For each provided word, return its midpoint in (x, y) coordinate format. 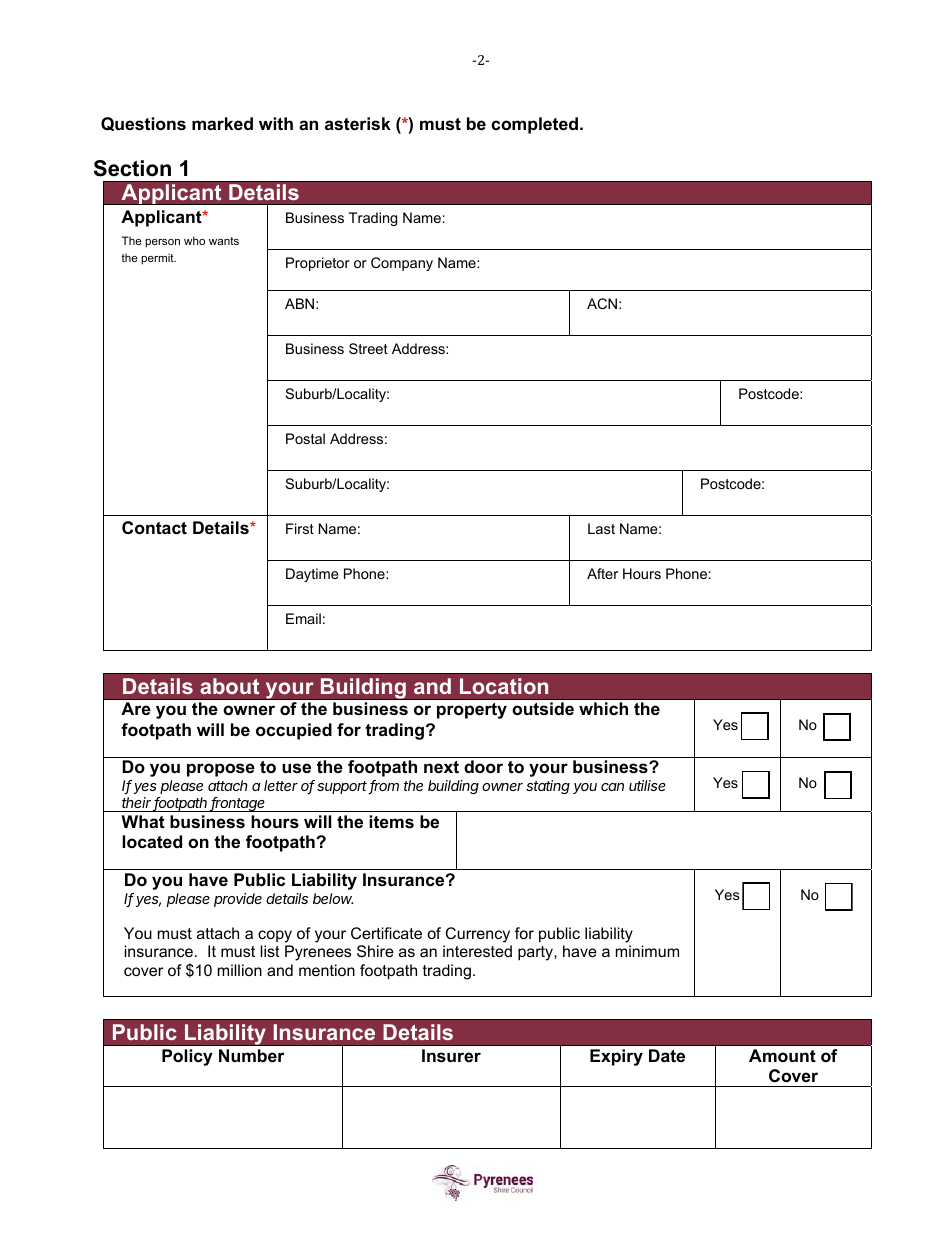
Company (402, 264)
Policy (187, 1057)
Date (667, 1055)
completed (534, 125)
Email (303, 618)
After (602, 573)
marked (222, 124)
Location (504, 686)
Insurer (451, 1056)
